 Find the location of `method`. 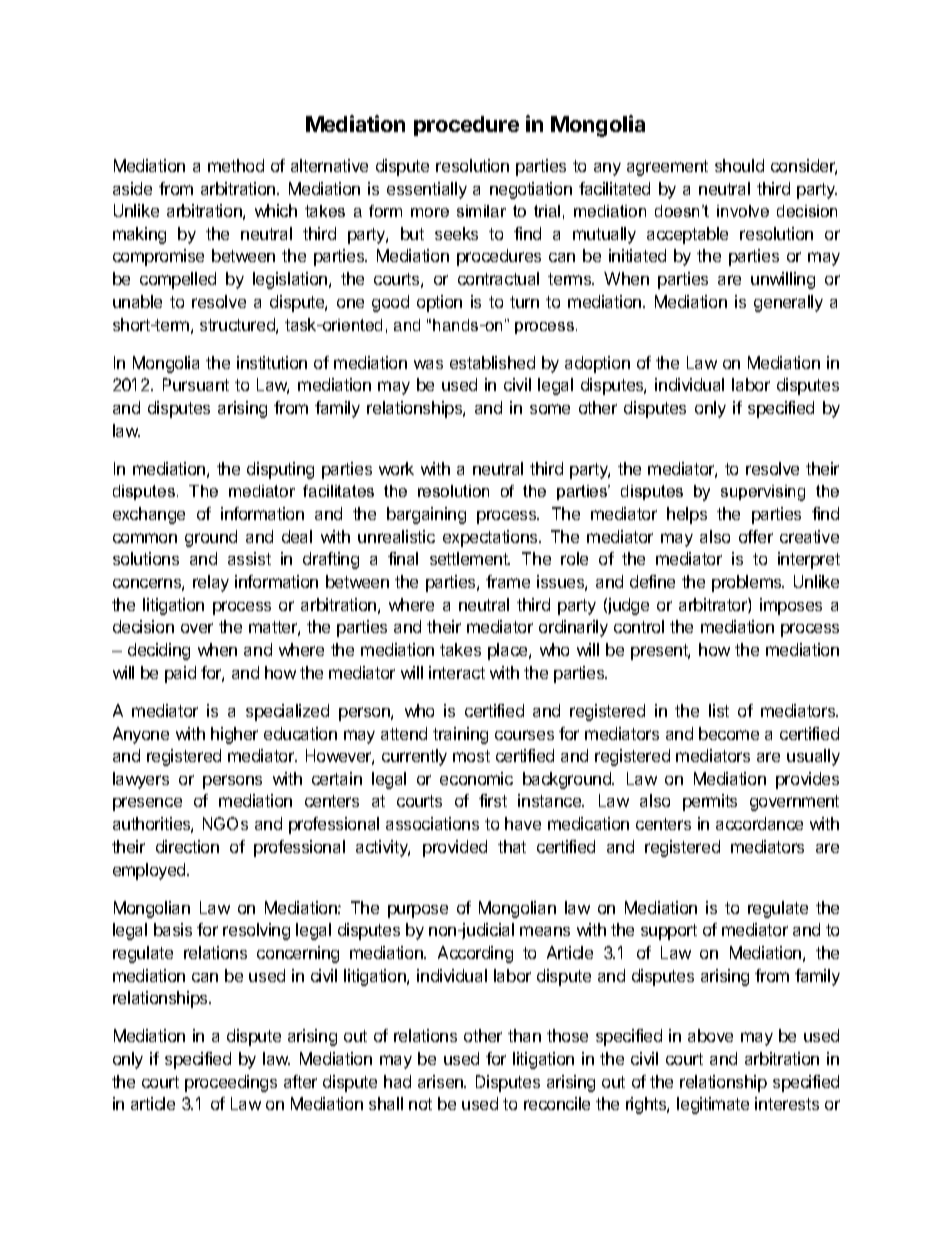

method is located at coordinates (236, 165).
